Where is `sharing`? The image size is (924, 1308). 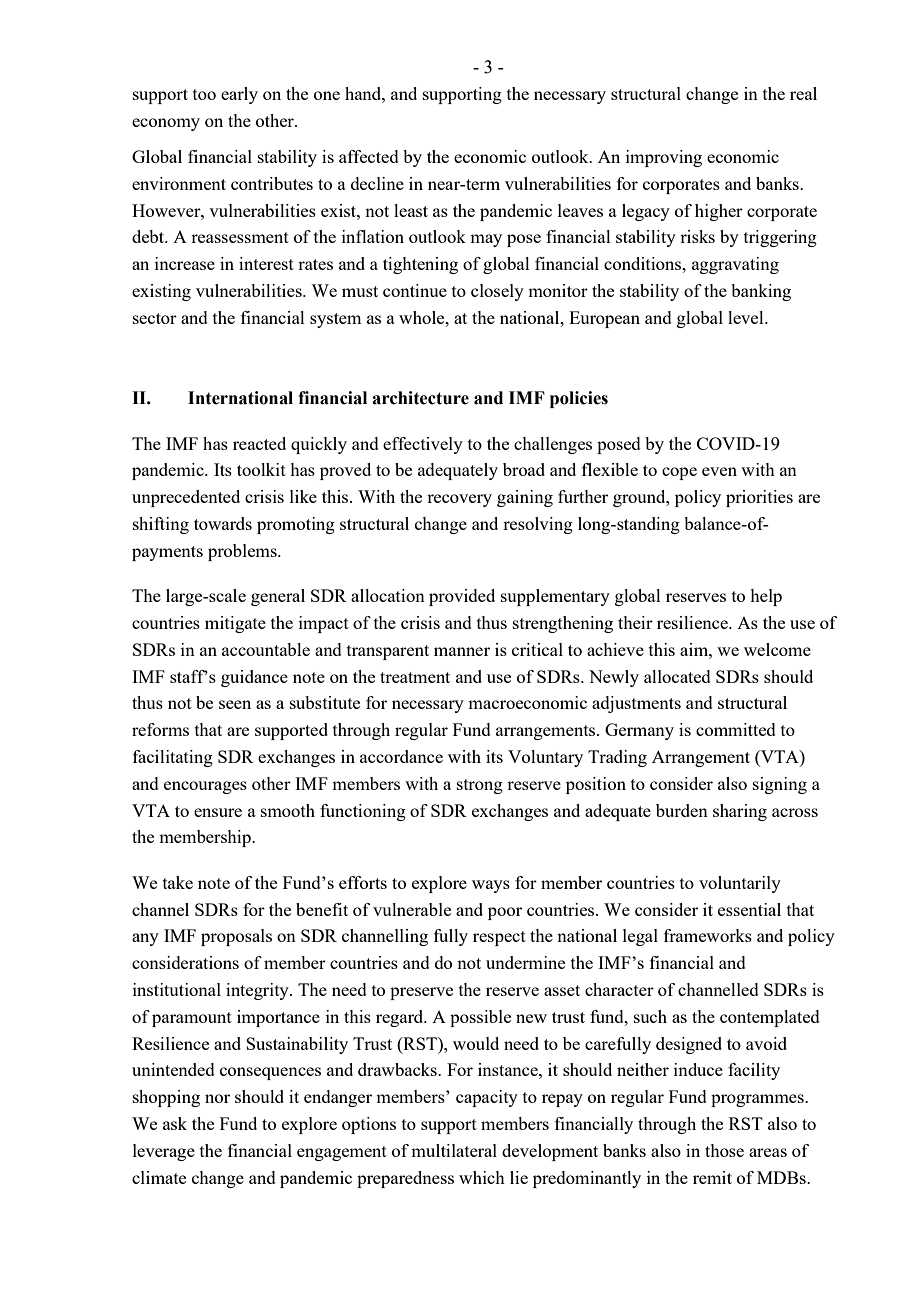 sharing is located at coordinates (740, 812).
